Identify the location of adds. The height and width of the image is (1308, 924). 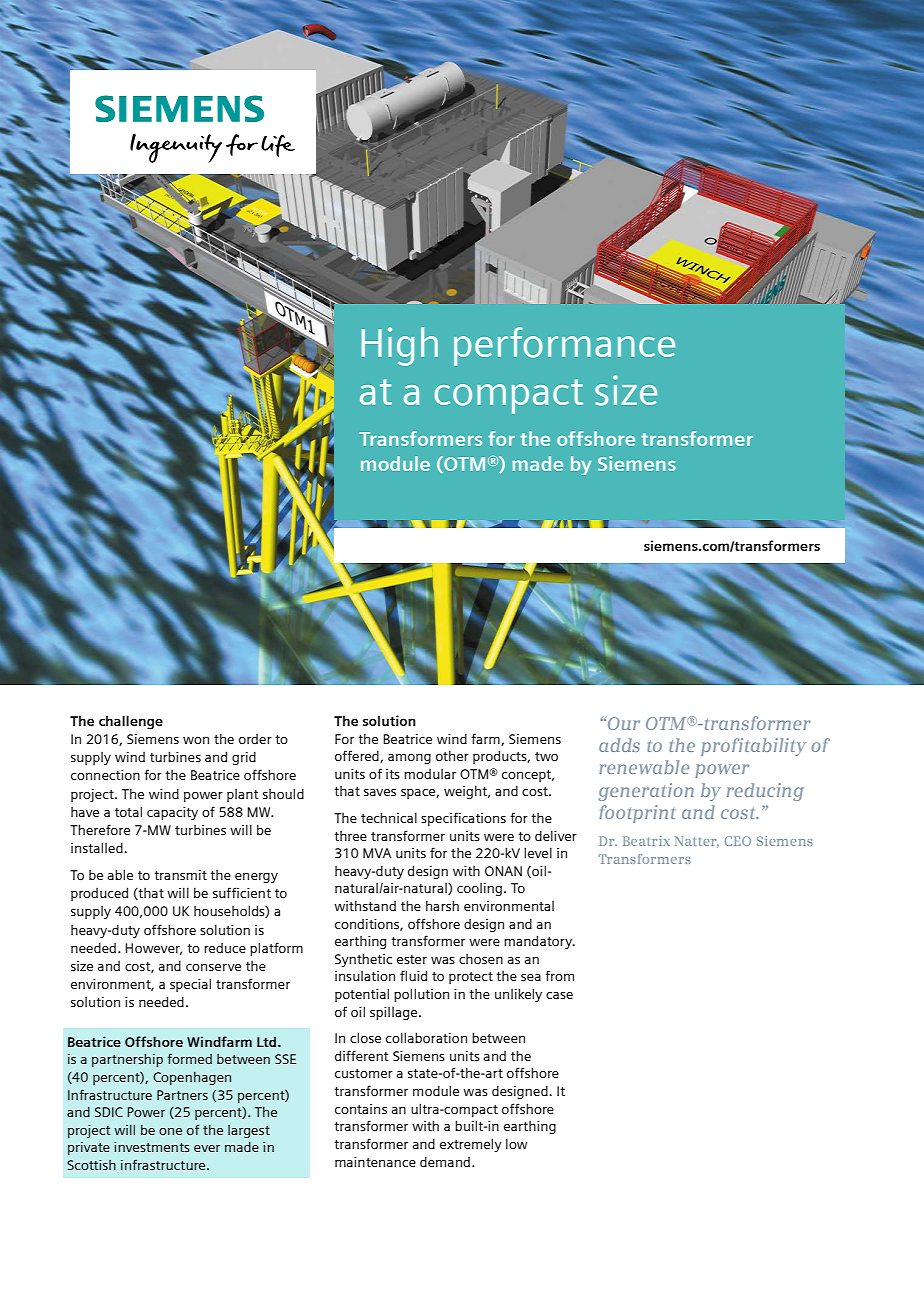
(619, 745).
